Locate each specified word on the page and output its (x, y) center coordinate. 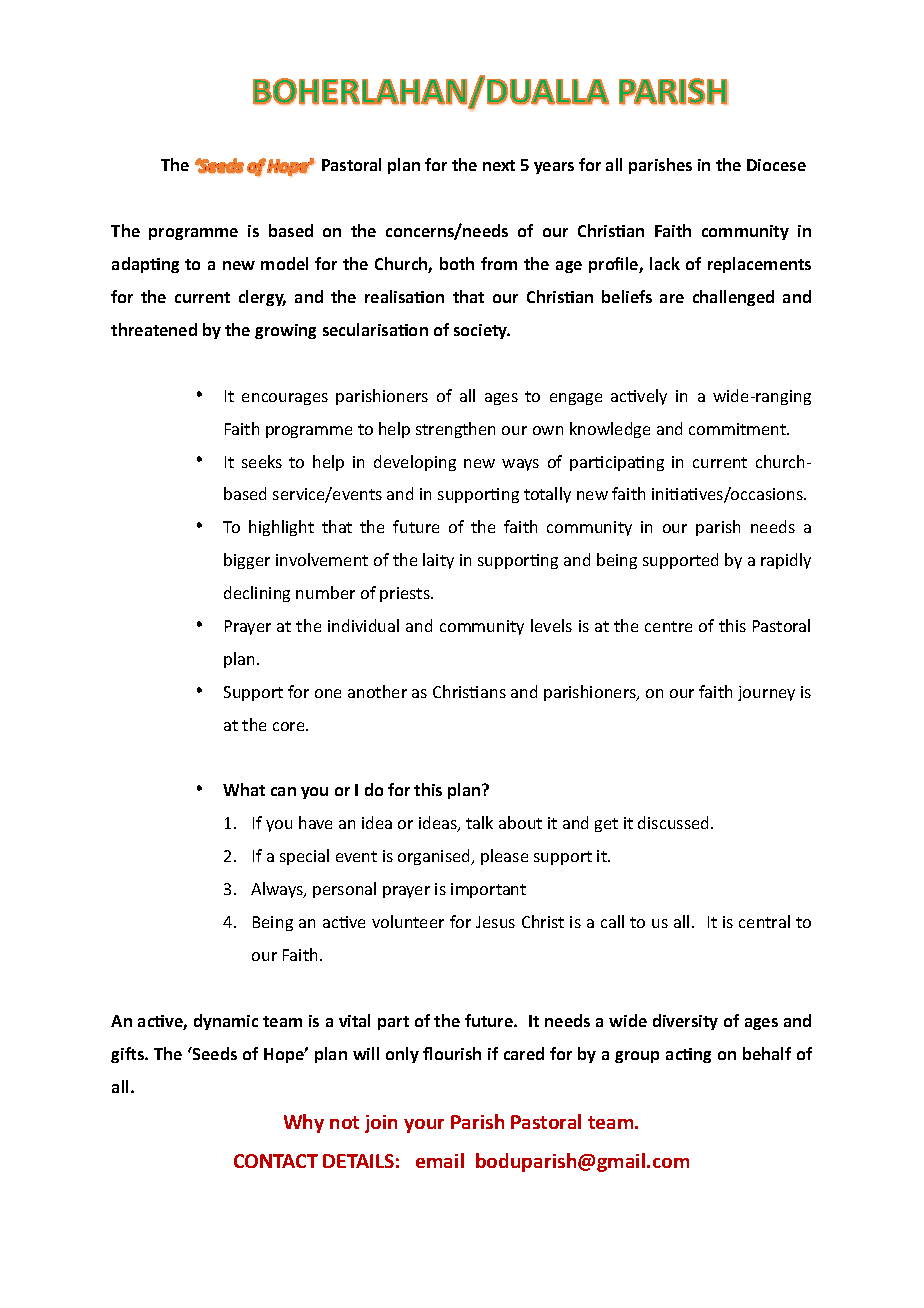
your (424, 1126)
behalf (767, 1053)
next (499, 165)
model (284, 263)
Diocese (776, 165)
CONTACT (276, 1161)
